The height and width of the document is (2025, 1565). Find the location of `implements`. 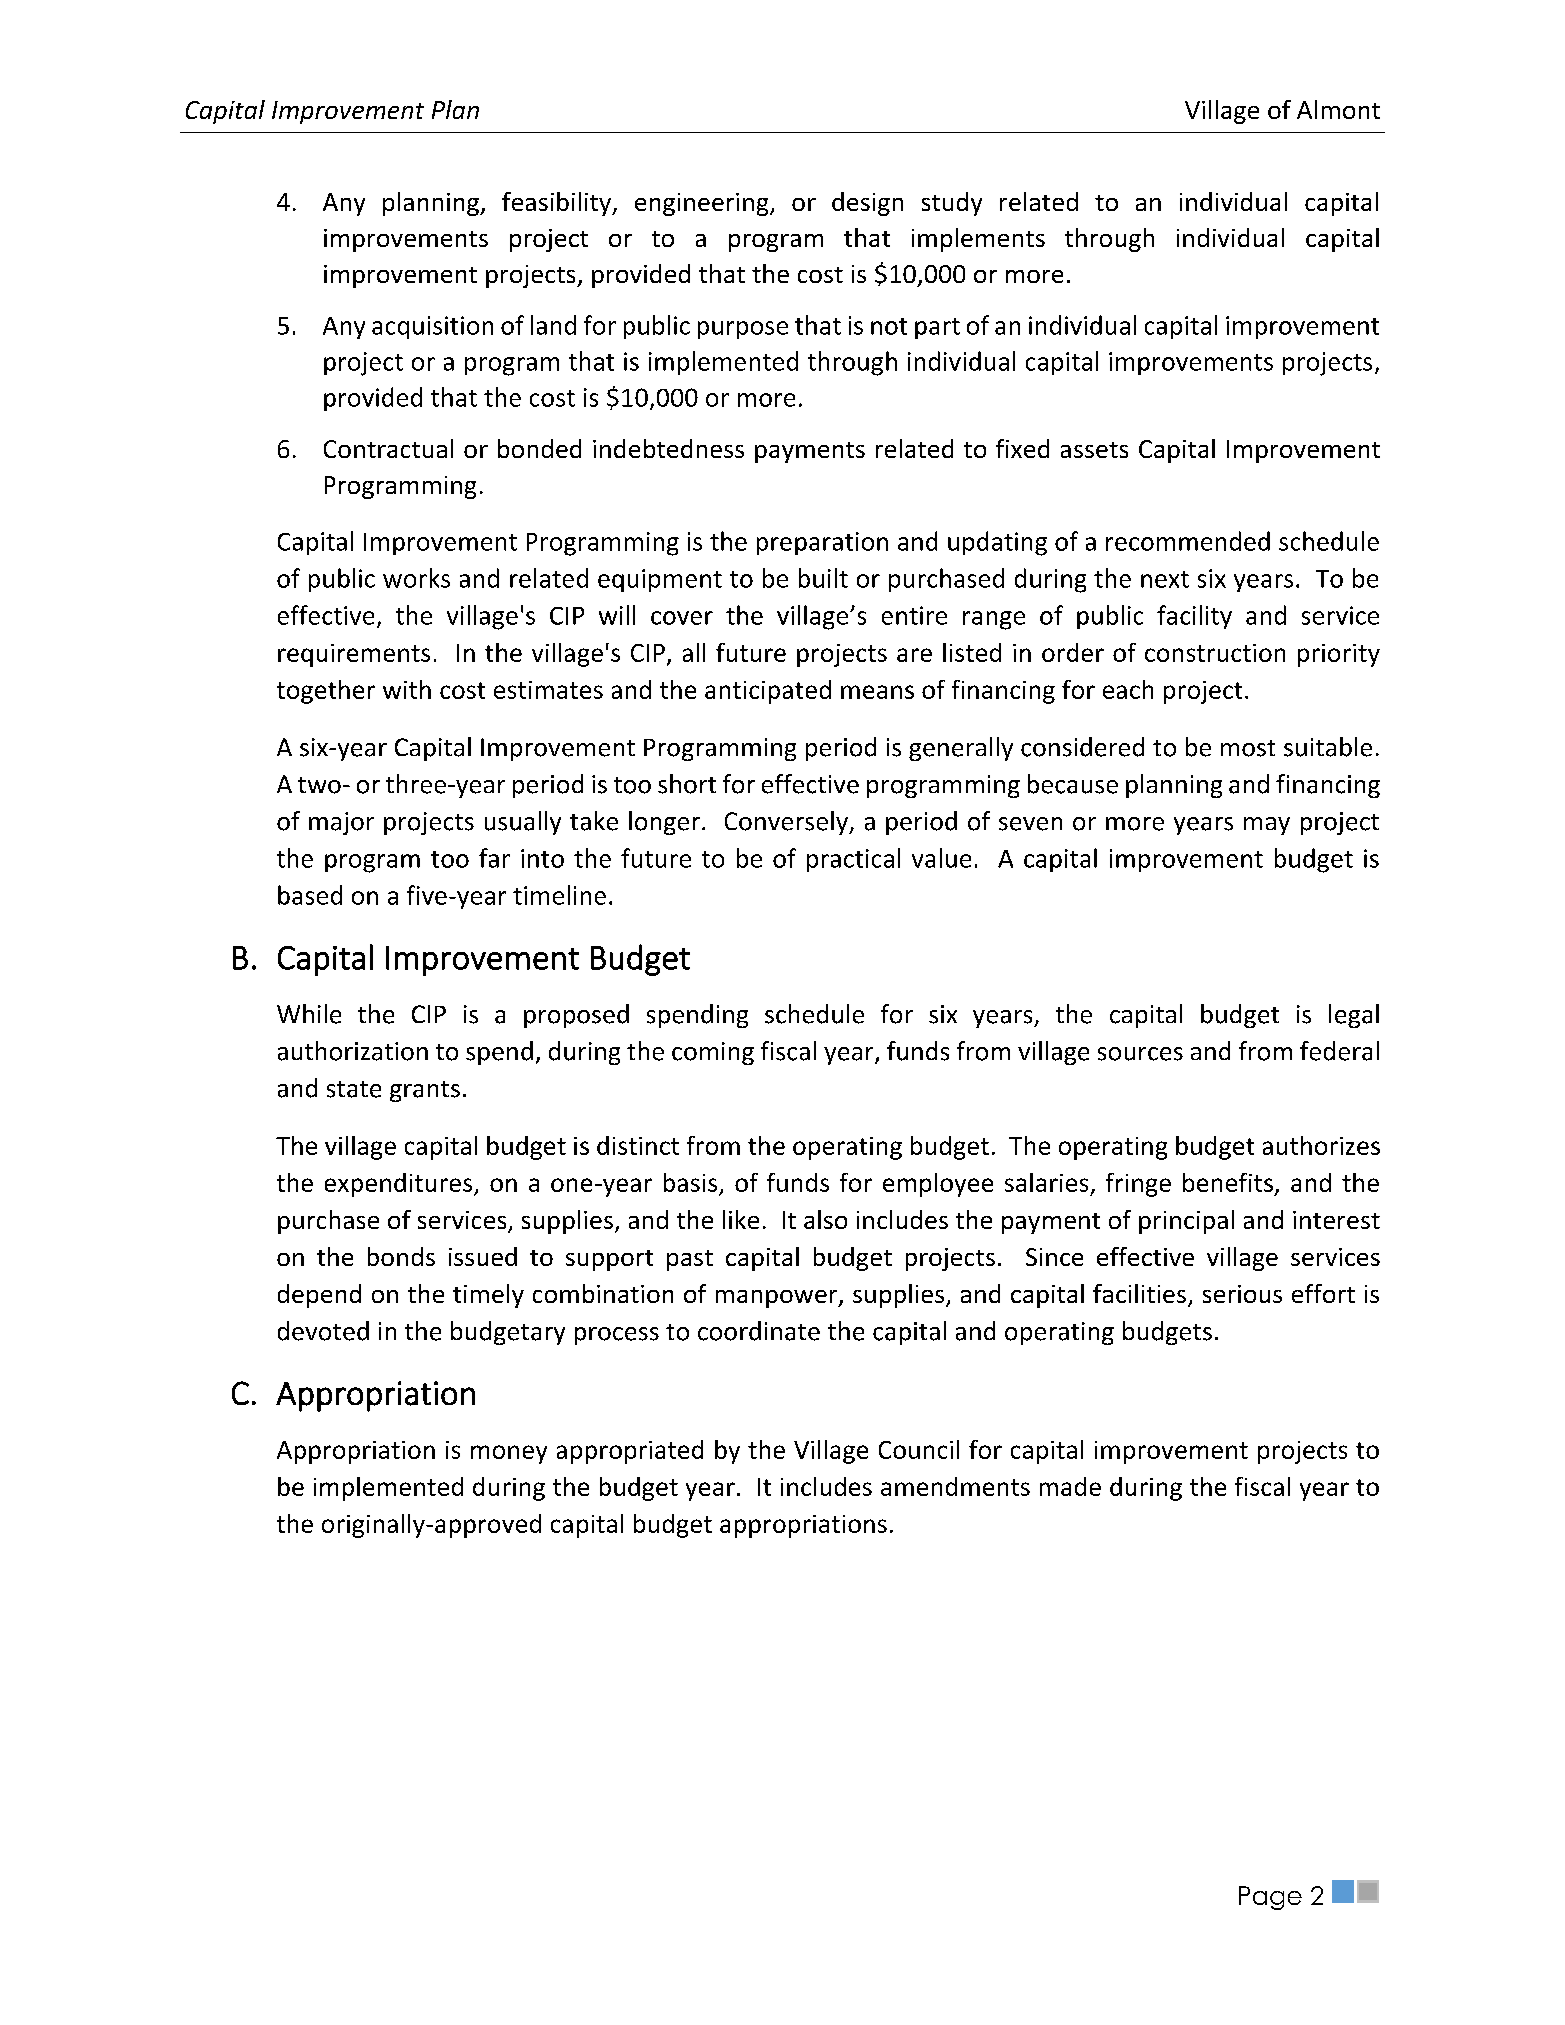

implements is located at coordinates (978, 240).
